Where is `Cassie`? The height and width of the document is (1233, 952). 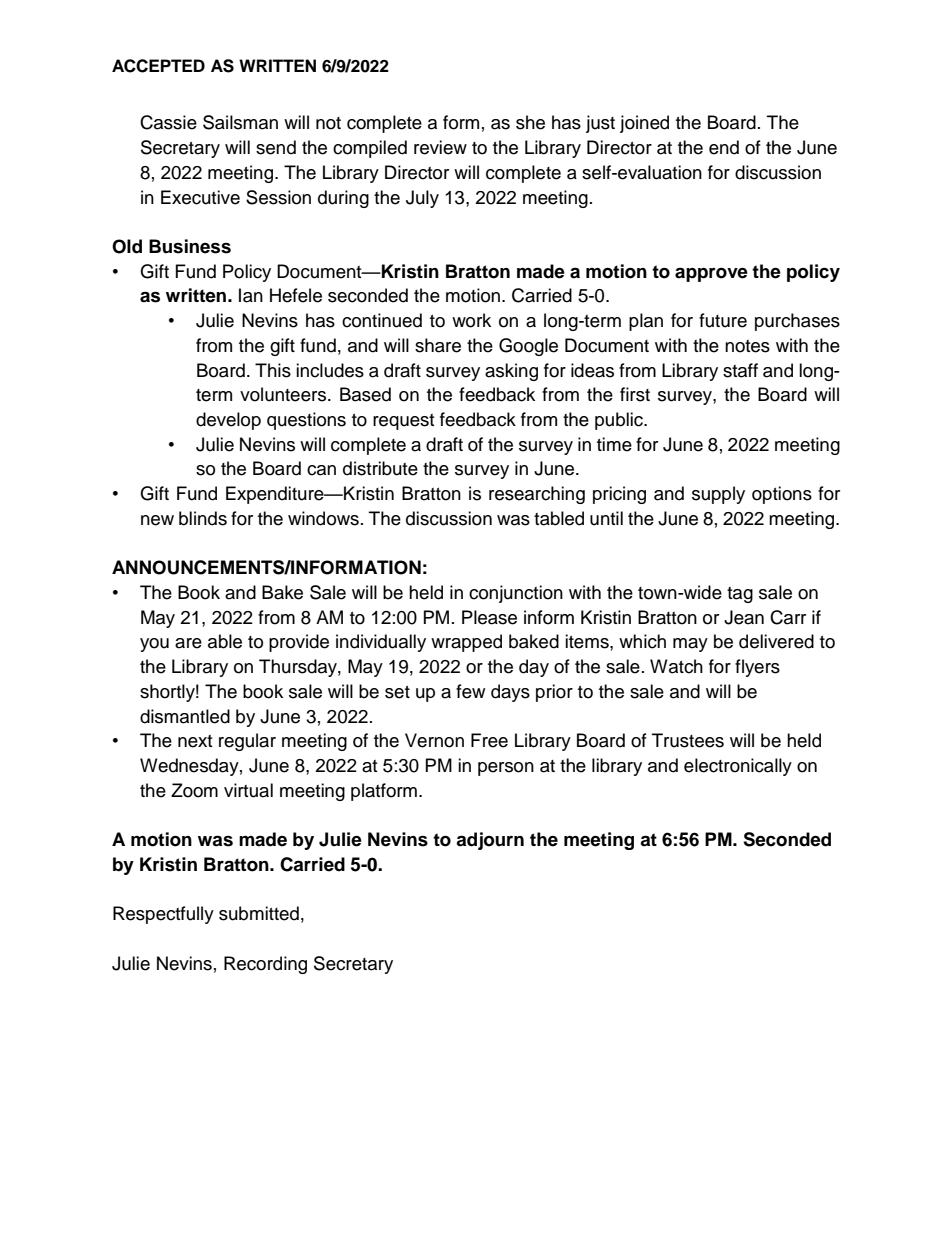 Cassie is located at coordinates (168, 122).
